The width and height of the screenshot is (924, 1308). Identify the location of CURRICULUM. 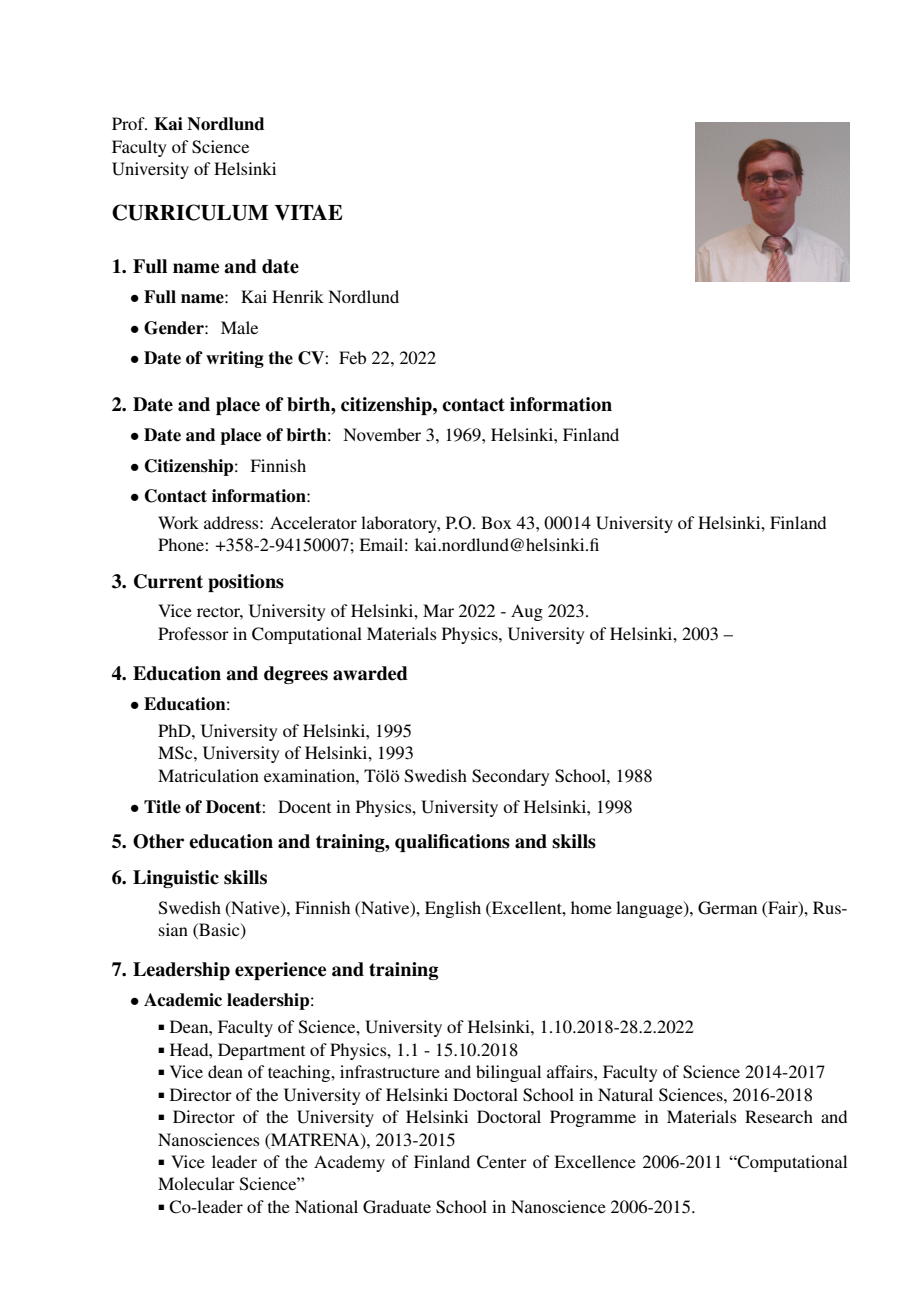
(190, 212).
